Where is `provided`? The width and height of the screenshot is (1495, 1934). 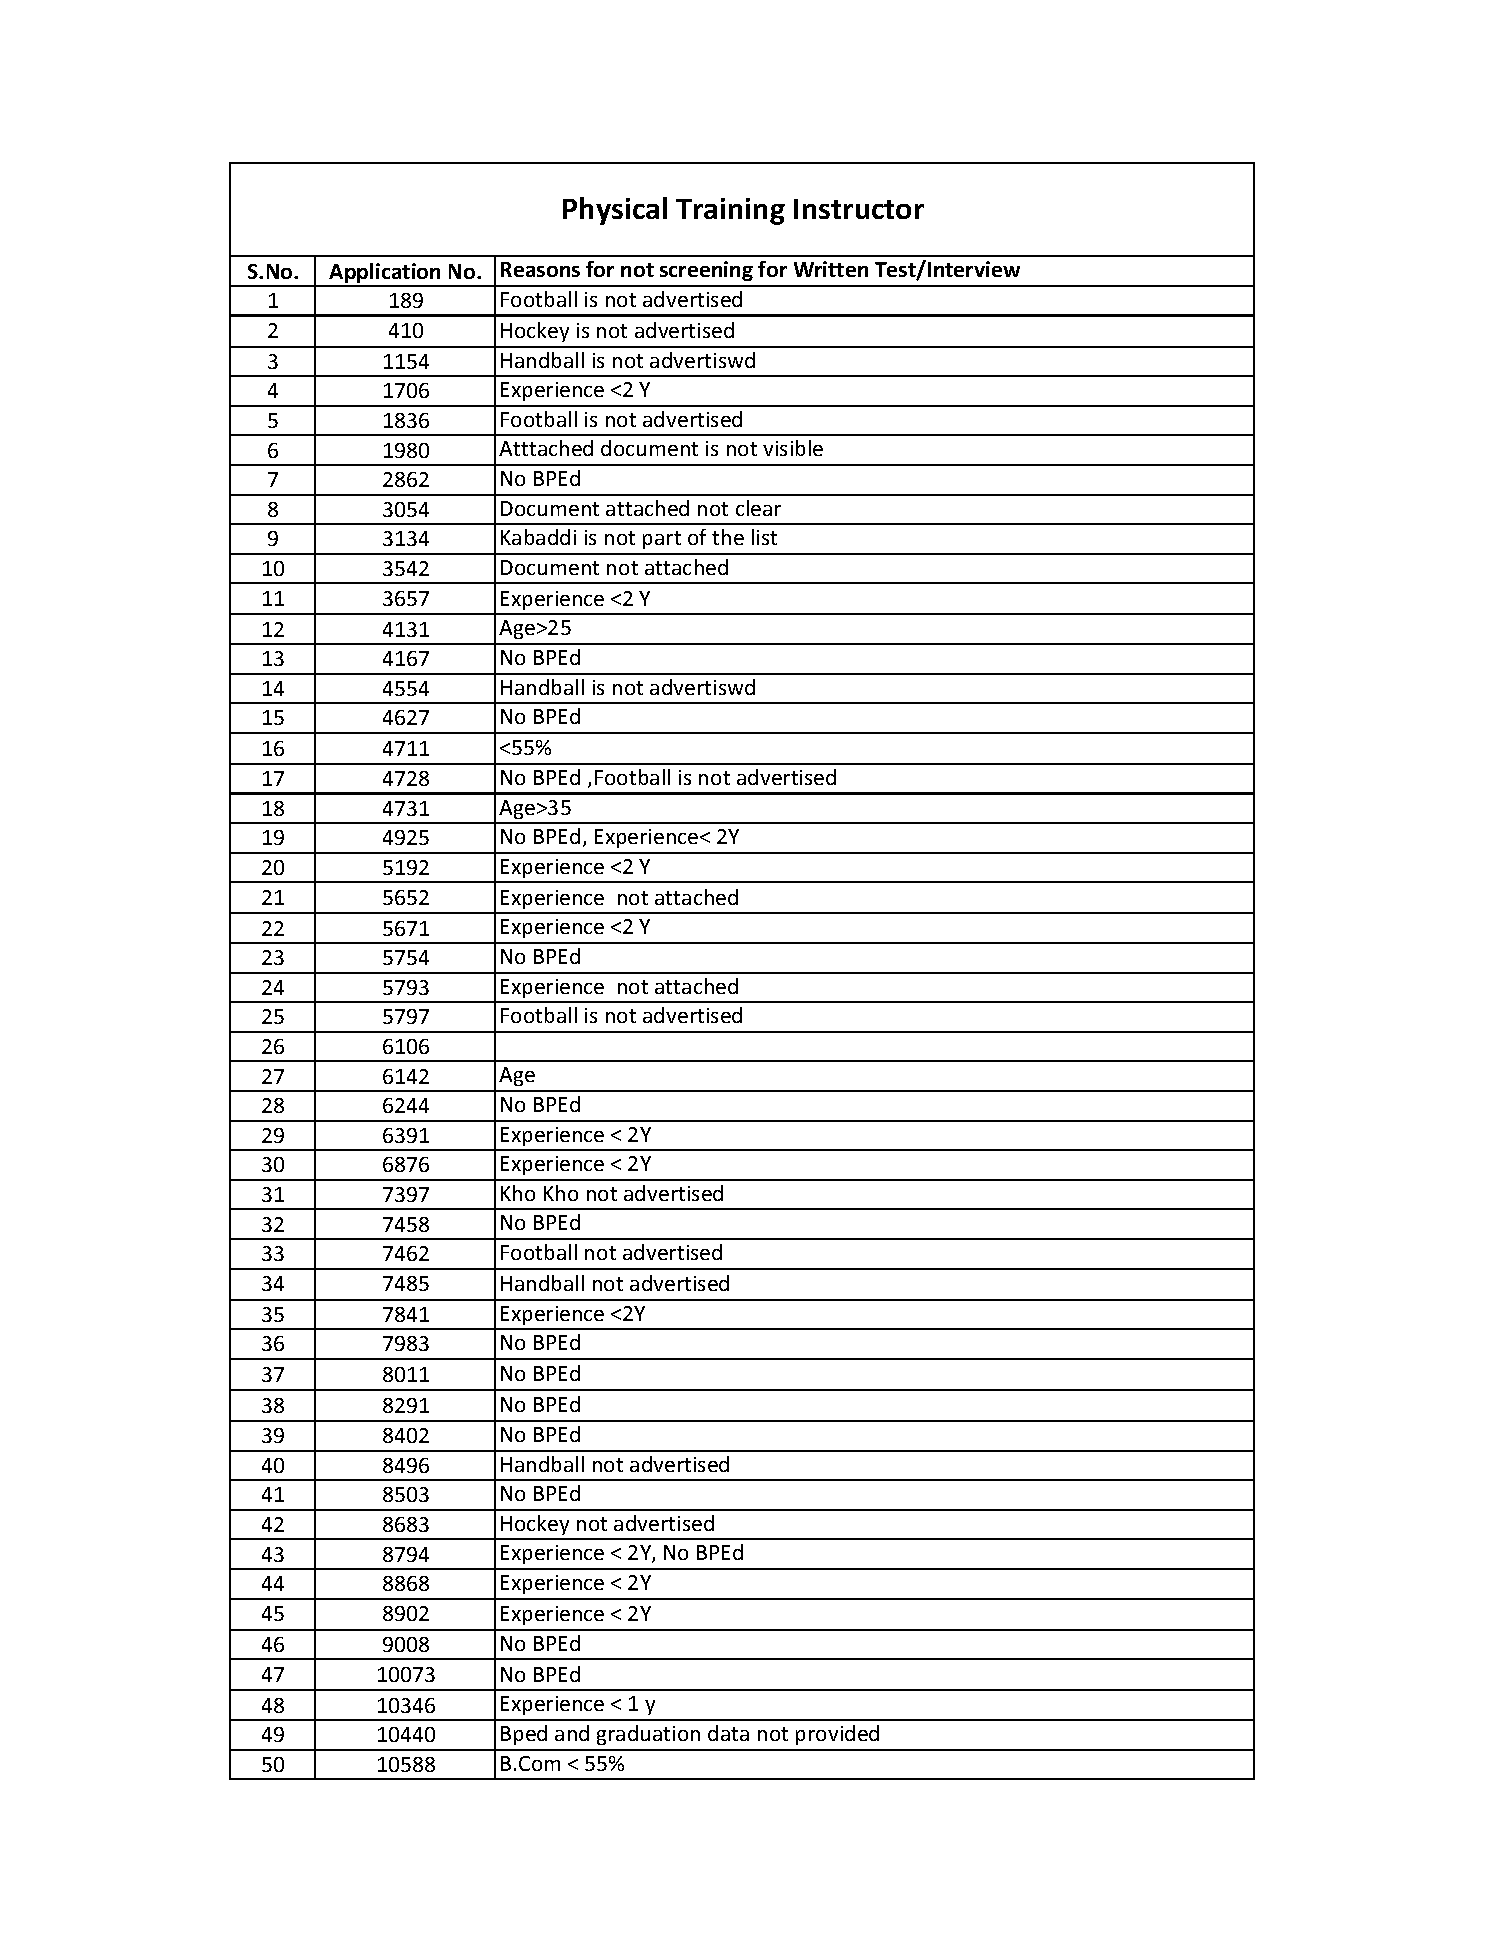 provided is located at coordinates (837, 1735).
